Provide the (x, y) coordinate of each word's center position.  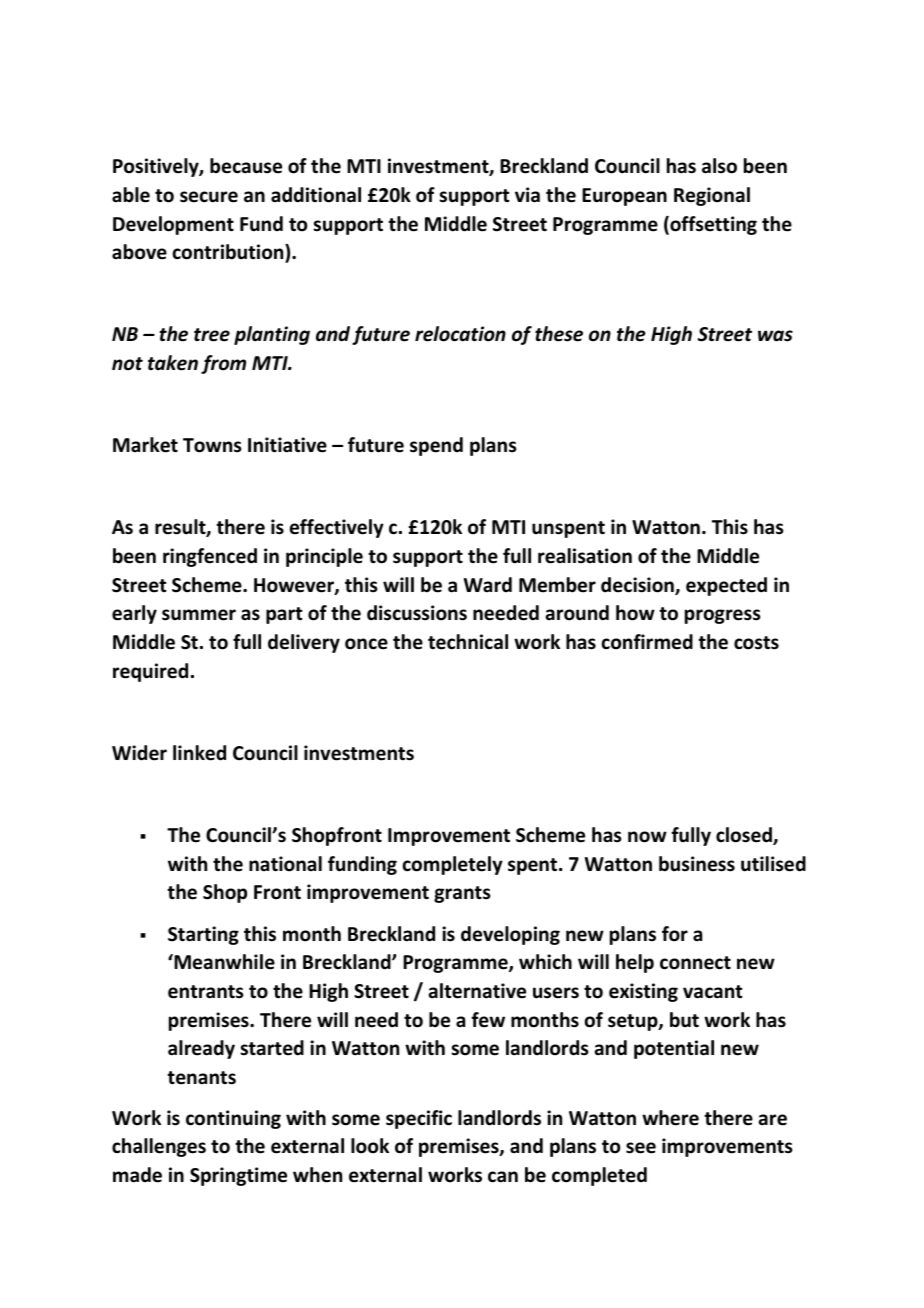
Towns (212, 445)
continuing (233, 1119)
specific (419, 1119)
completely (452, 865)
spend (436, 446)
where (670, 1118)
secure (209, 197)
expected (726, 586)
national (285, 864)
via (527, 195)
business (697, 864)
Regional (712, 196)
